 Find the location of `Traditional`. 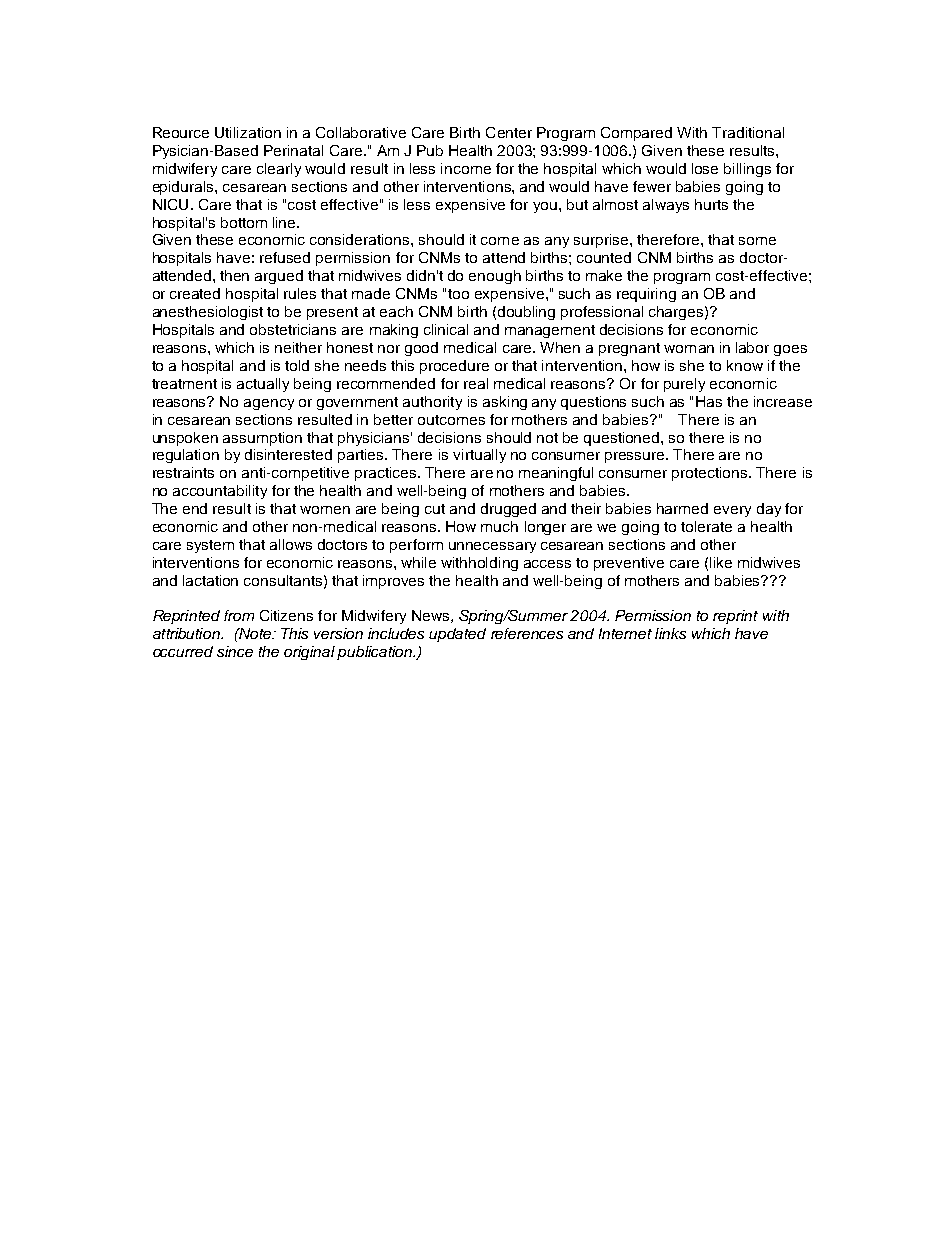

Traditional is located at coordinates (748, 132).
